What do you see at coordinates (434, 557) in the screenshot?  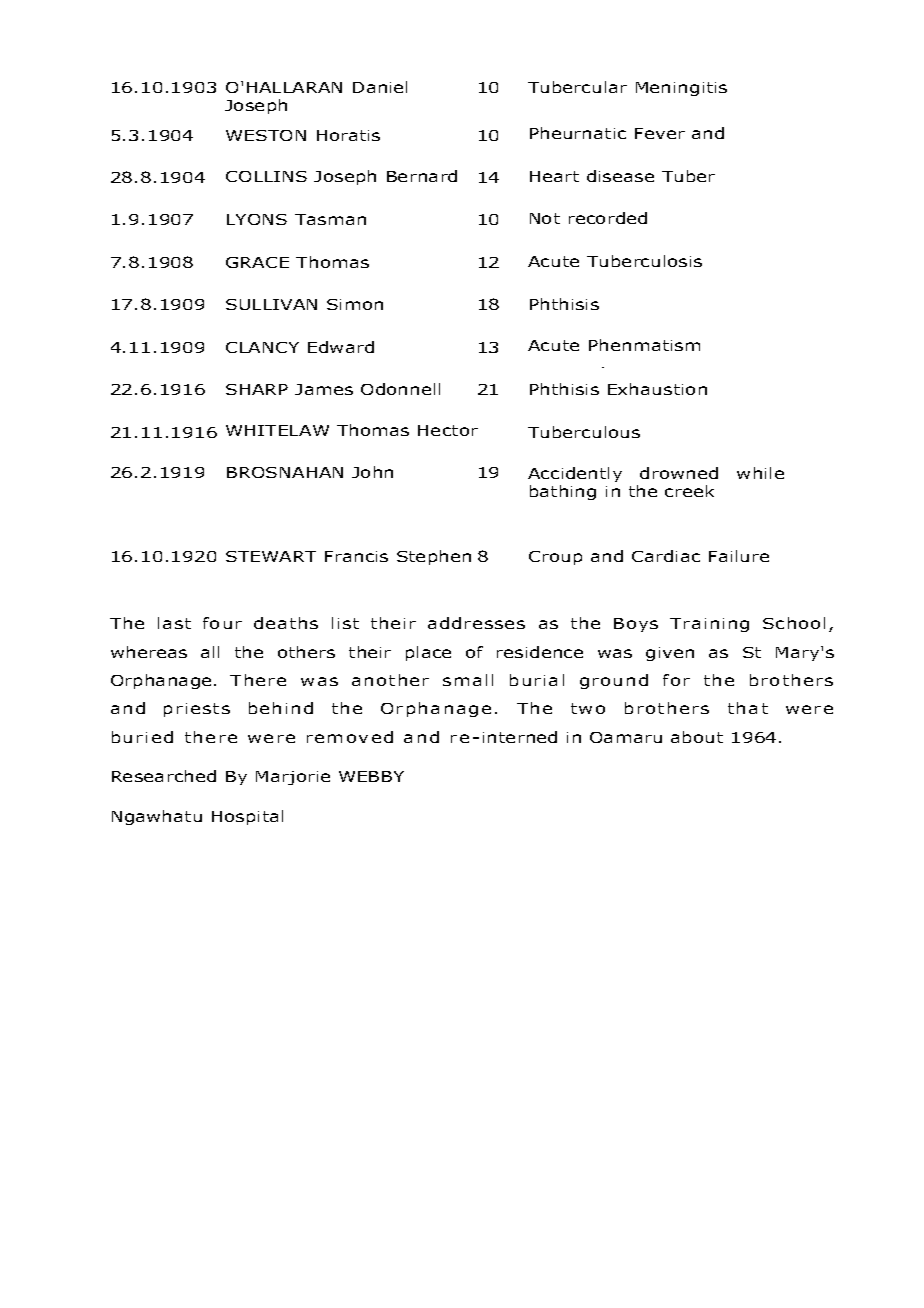 I see `Stephen` at bounding box center [434, 557].
